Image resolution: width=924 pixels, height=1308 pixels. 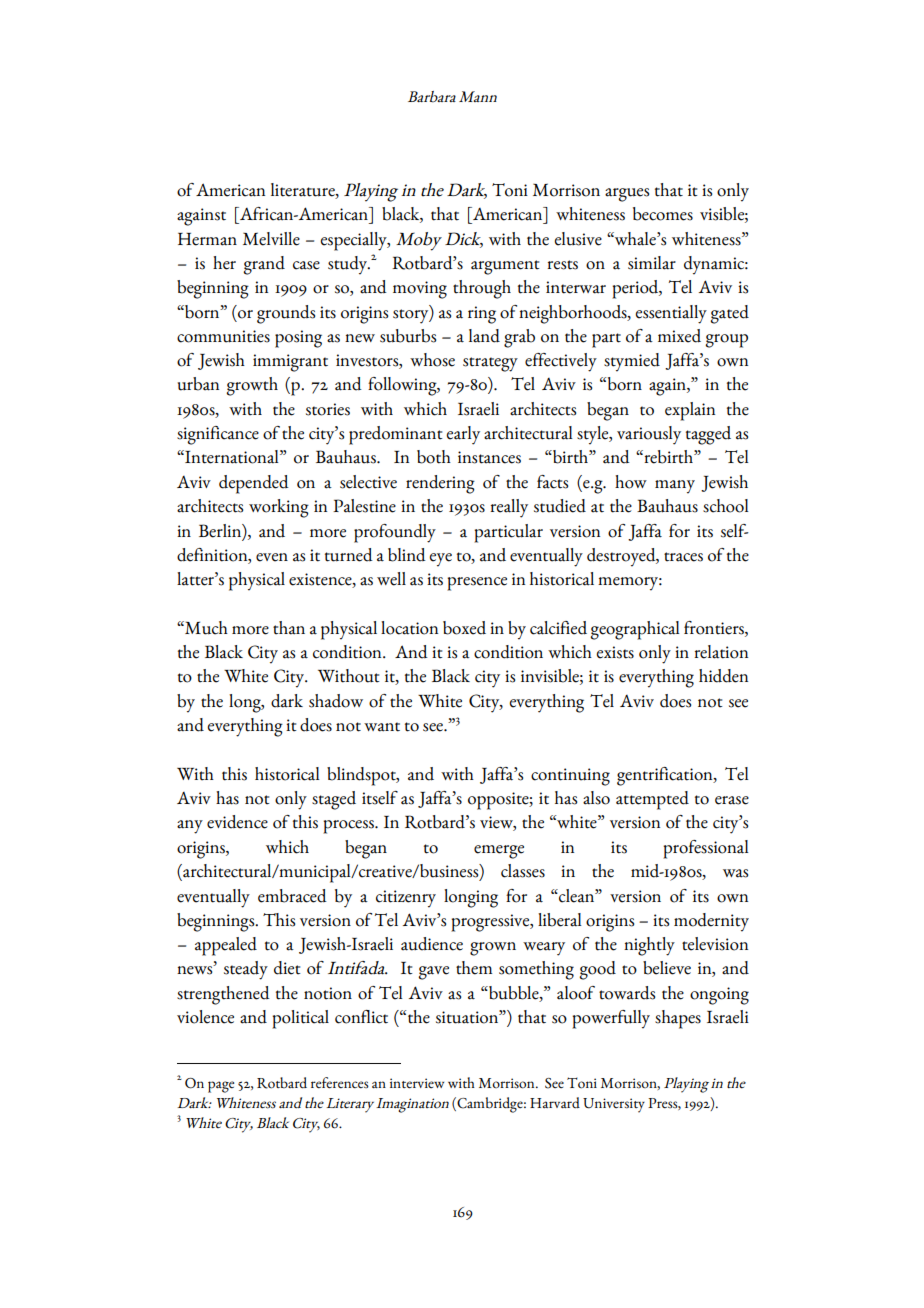 What do you see at coordinates (675, 487) in the screenshot?
I see `many` at bounding box center [675, 487].
